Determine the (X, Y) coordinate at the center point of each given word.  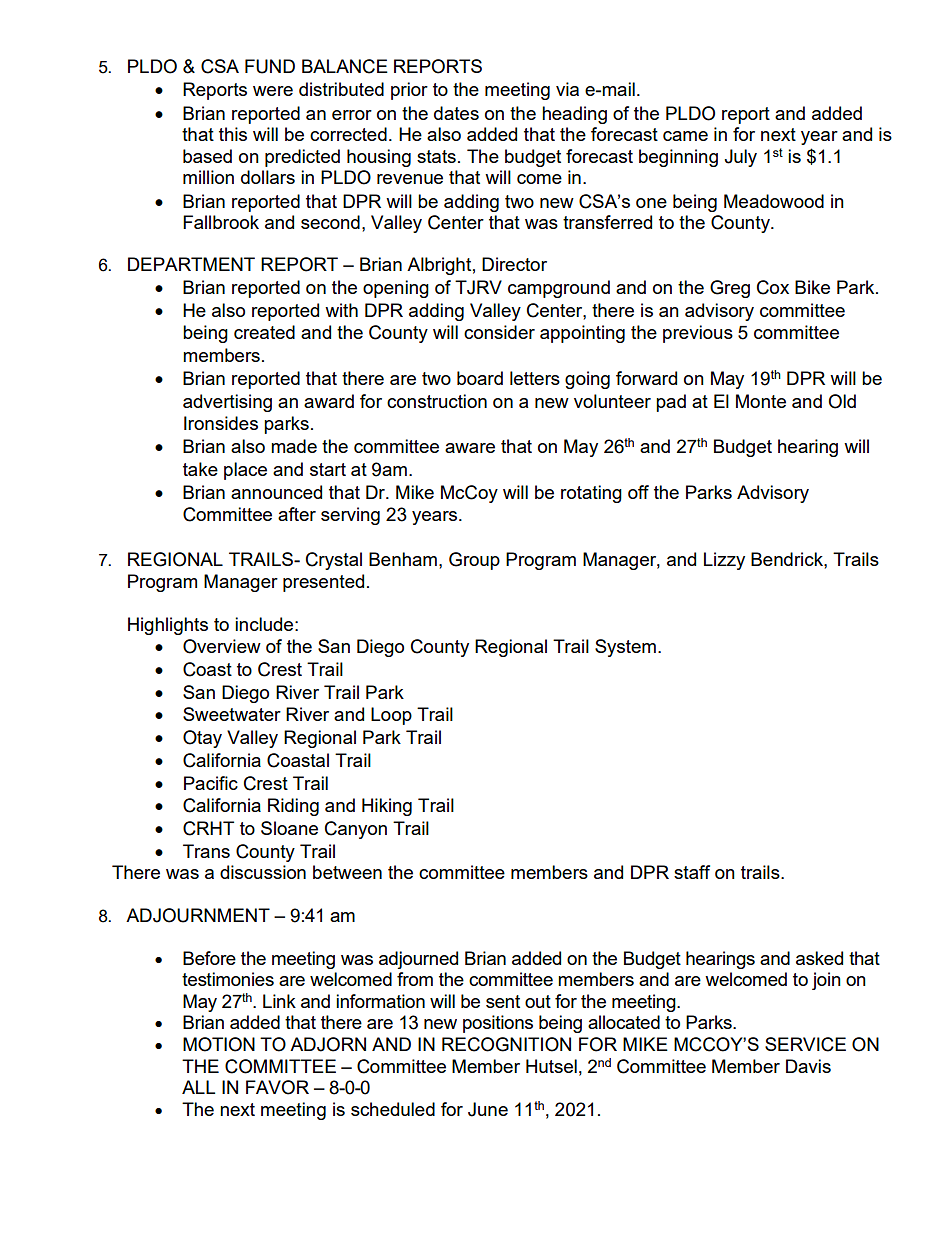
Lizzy (724, 561)
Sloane (289, 828)
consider (499, 332)
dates (456, 113)
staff (692, 872)
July (740, 158)
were (273, 91)
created (264, 332)
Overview (222, 646)
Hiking (387, 807)
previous (698, 334)
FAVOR (277, 1087)
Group (474, 561)
